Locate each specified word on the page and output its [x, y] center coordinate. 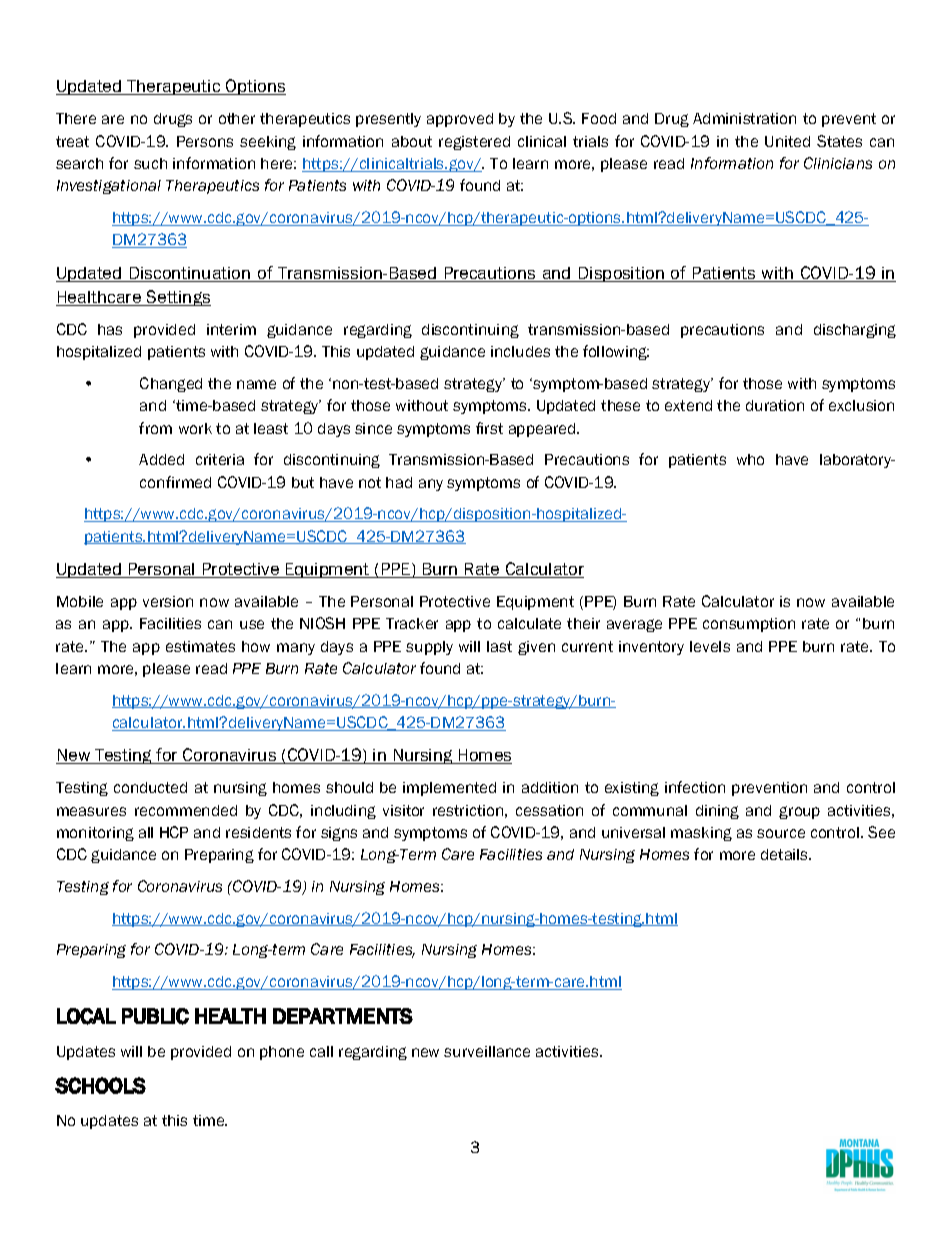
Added [161, 459]
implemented [449, 789]
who [750, 459]
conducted [150, 787]
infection [695, 787]
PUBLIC [155, 1016]
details [786, 854]
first [489, 428]
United [787, 141]
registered [474, 143]
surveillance [487, 1051]
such [150, 163]
